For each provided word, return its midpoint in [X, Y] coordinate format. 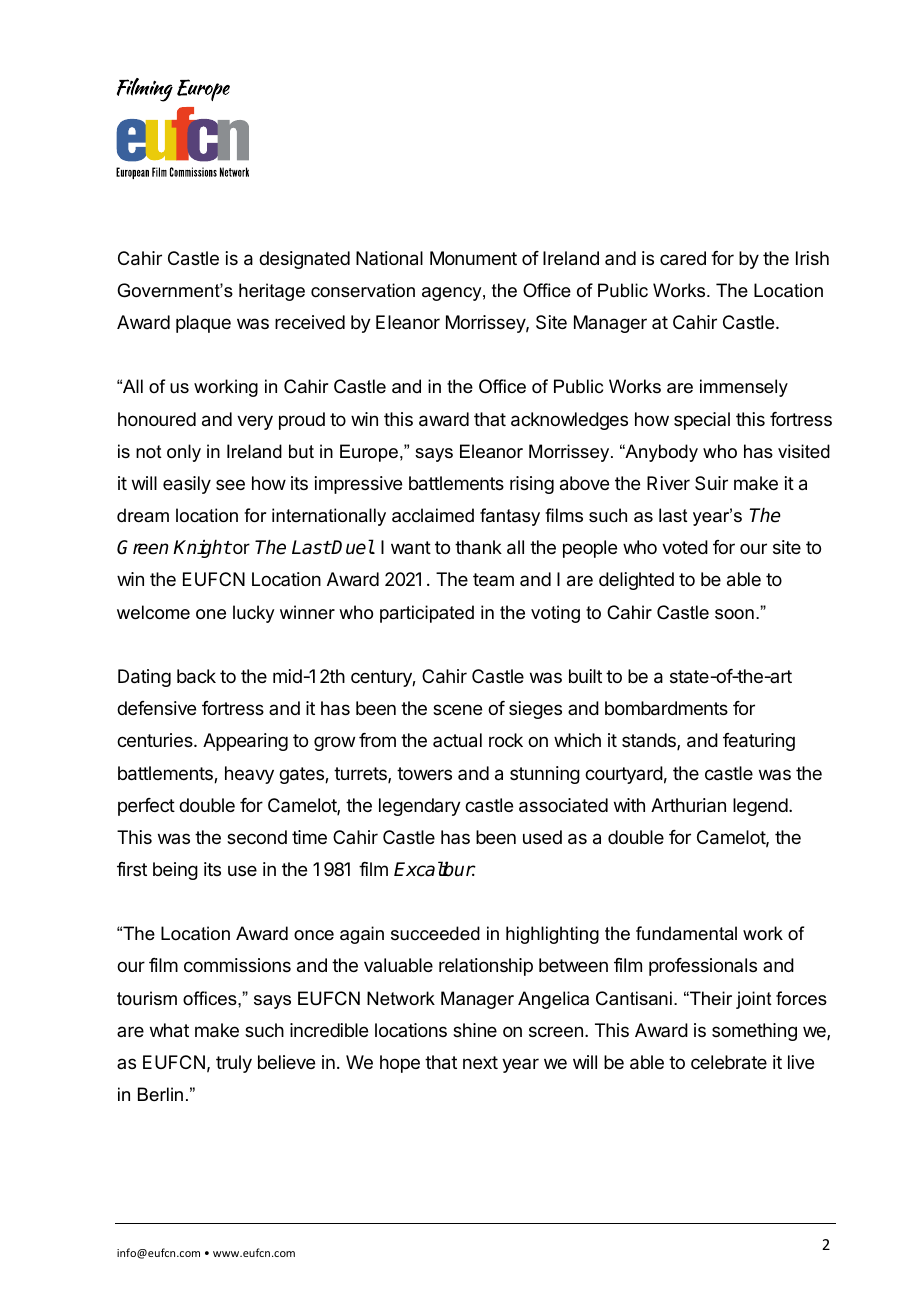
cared [683, 258]
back [196, 676]
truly [234, 1064]
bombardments [666, 708]
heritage [272, 292]
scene [457, 709]
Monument [473, 258]
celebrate [729, 1062]
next [480, 1062]
